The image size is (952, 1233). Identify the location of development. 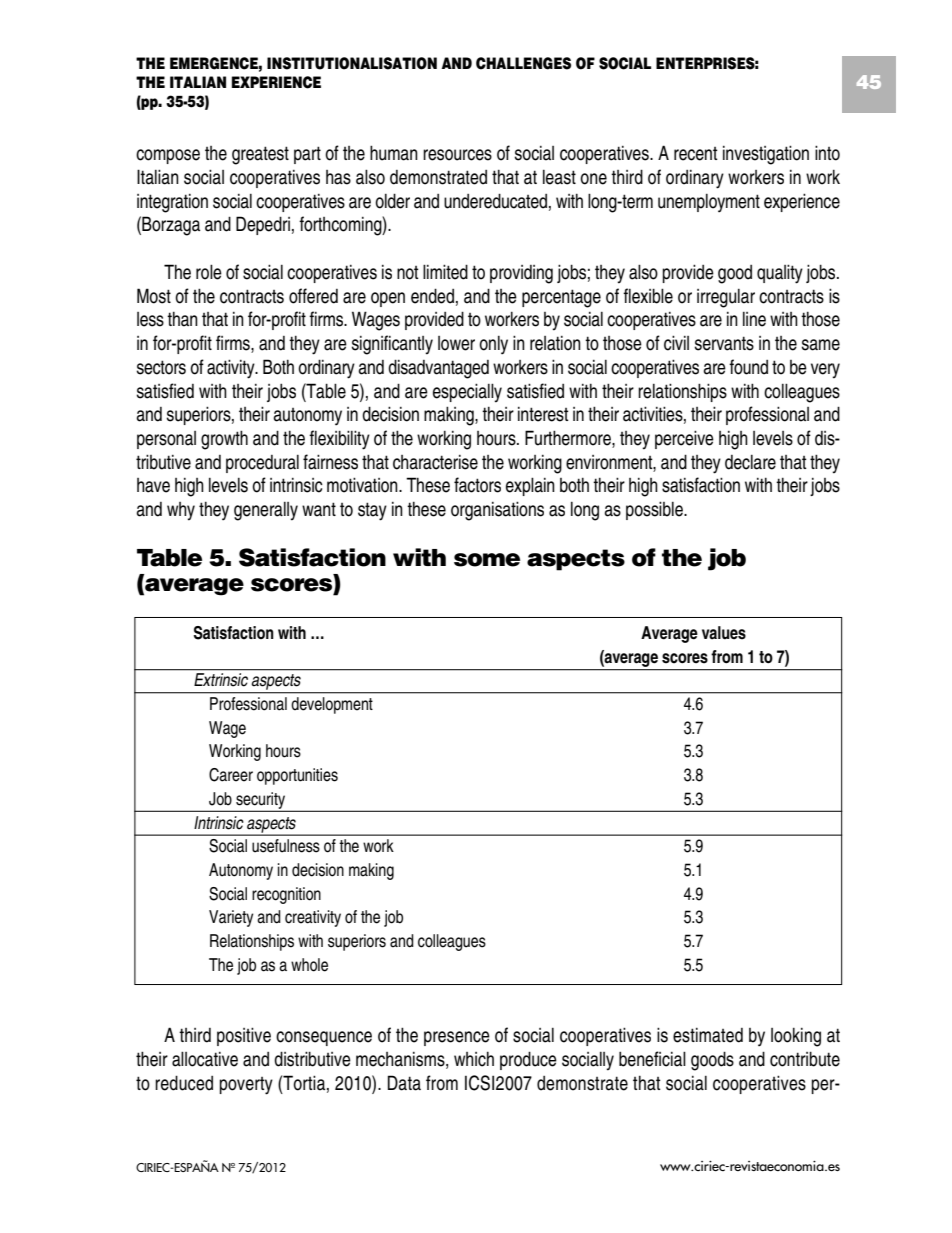
(332, 705).
